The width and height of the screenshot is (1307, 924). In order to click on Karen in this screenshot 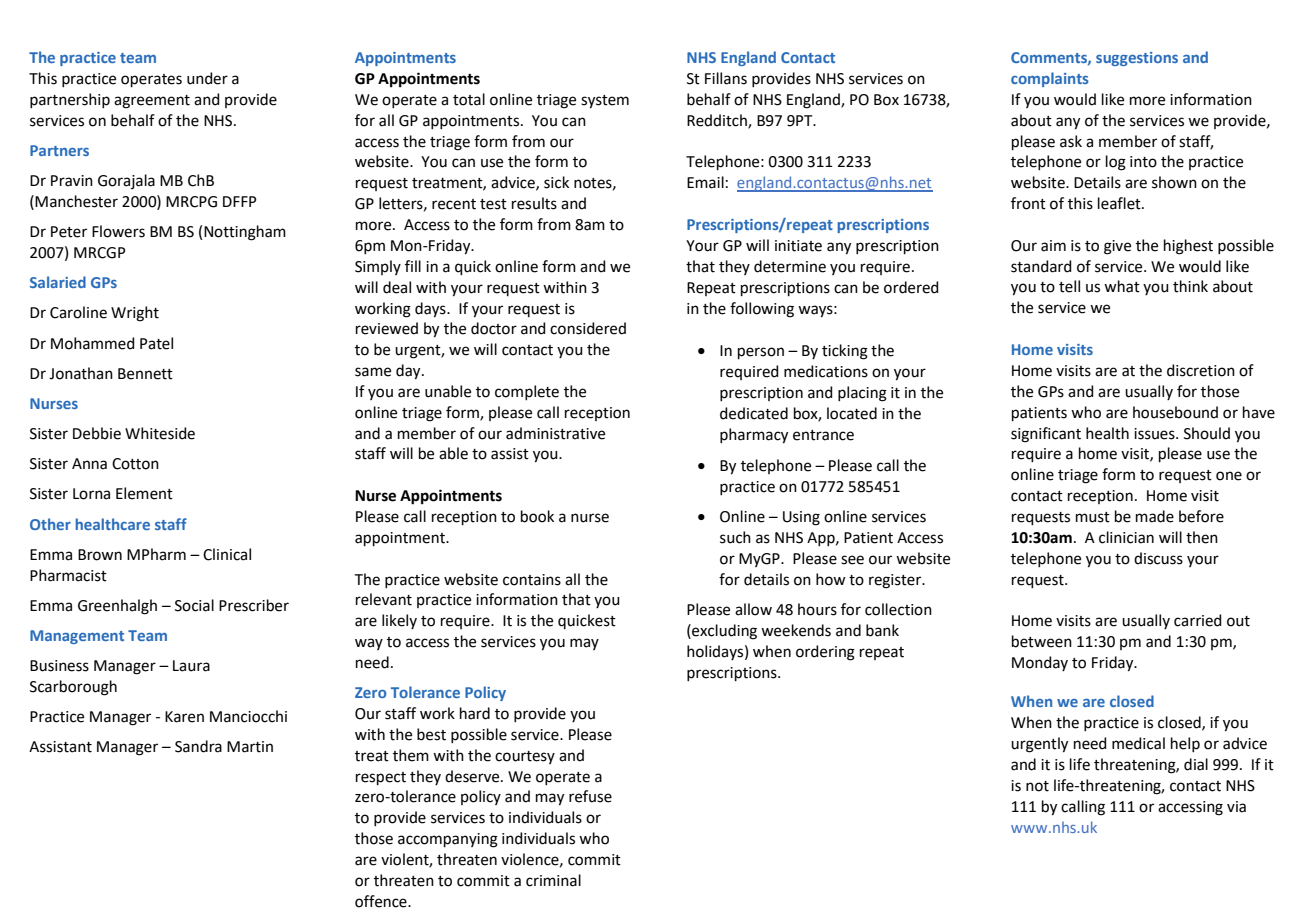, I will do `click(184, 717)`.
